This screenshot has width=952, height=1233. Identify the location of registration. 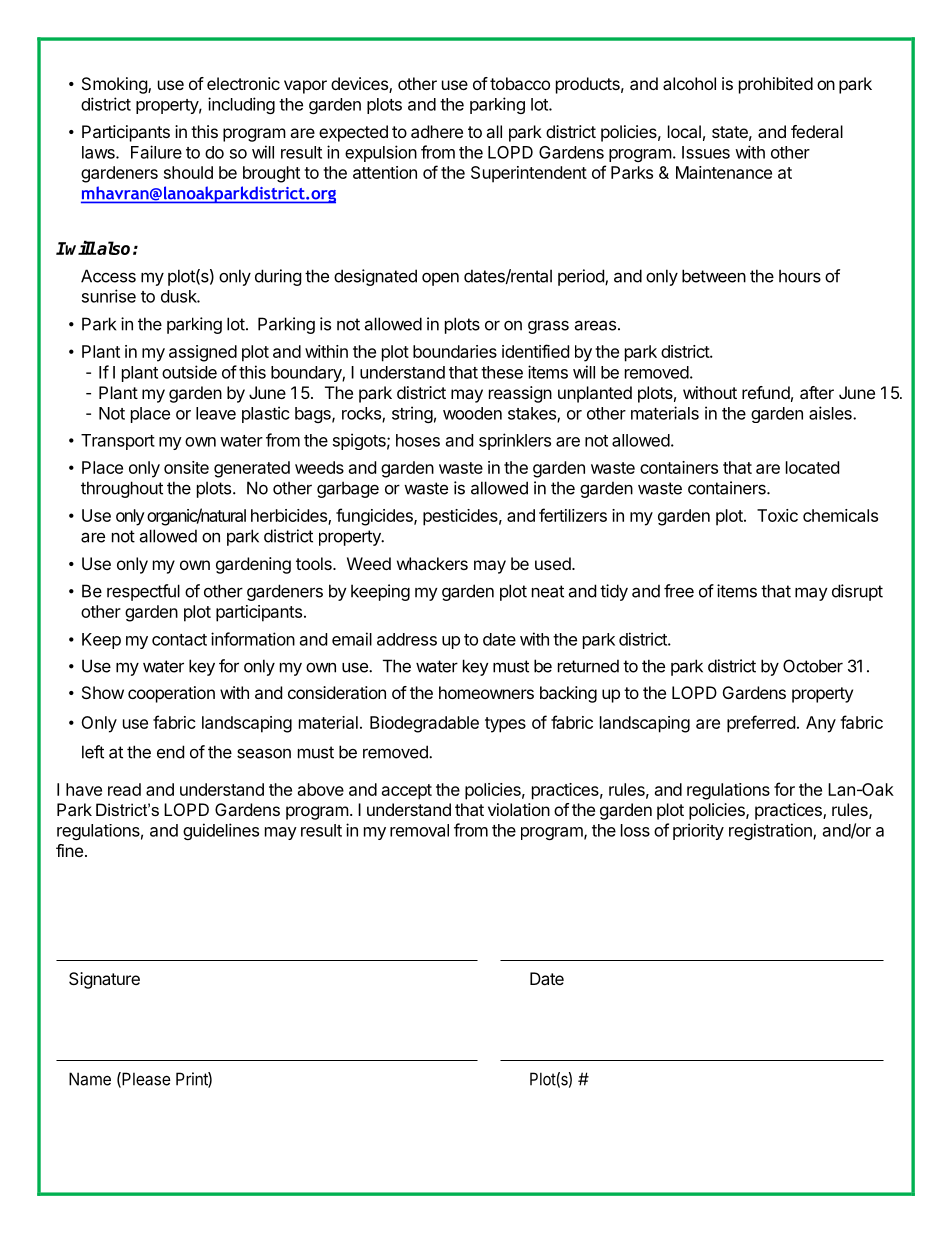
(771, 831).
